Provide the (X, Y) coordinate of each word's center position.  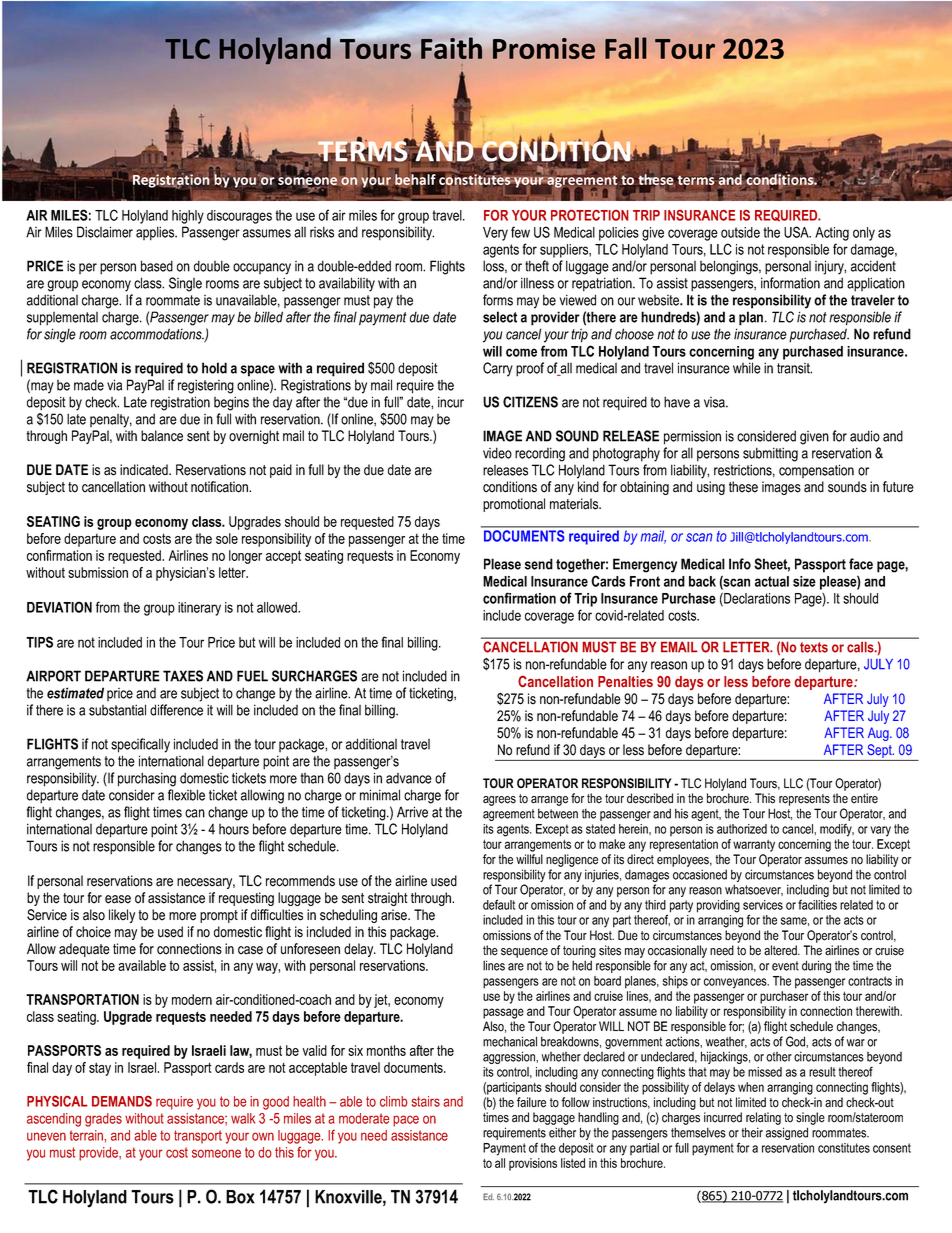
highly (188, 217)
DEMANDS (122, 1101)
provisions (533, 1164)
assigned (787, 1133)
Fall (626, 48)
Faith (451, 48)
